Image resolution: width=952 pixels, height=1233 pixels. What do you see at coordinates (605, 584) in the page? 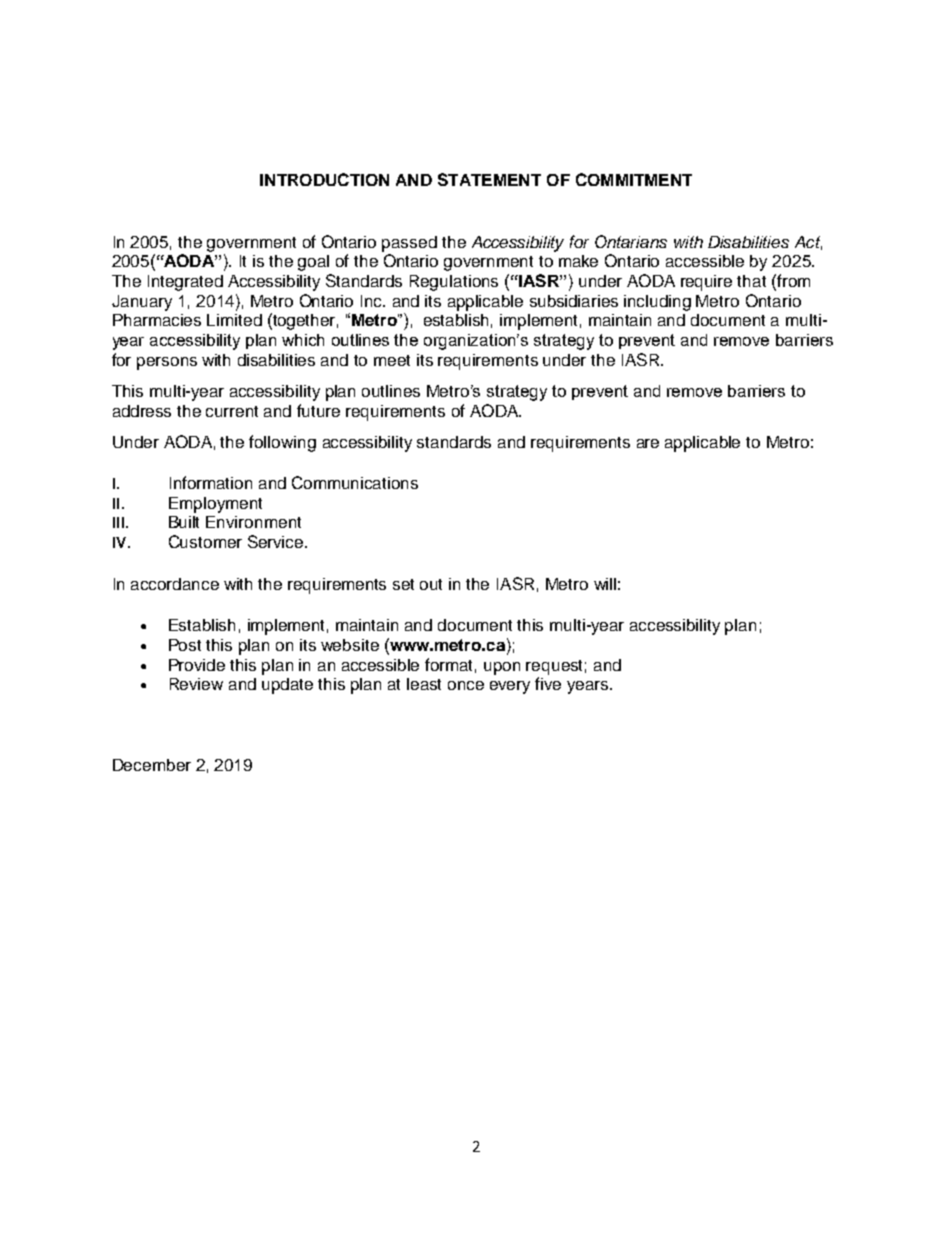
I see `will` at bounding box center [605, 584].
